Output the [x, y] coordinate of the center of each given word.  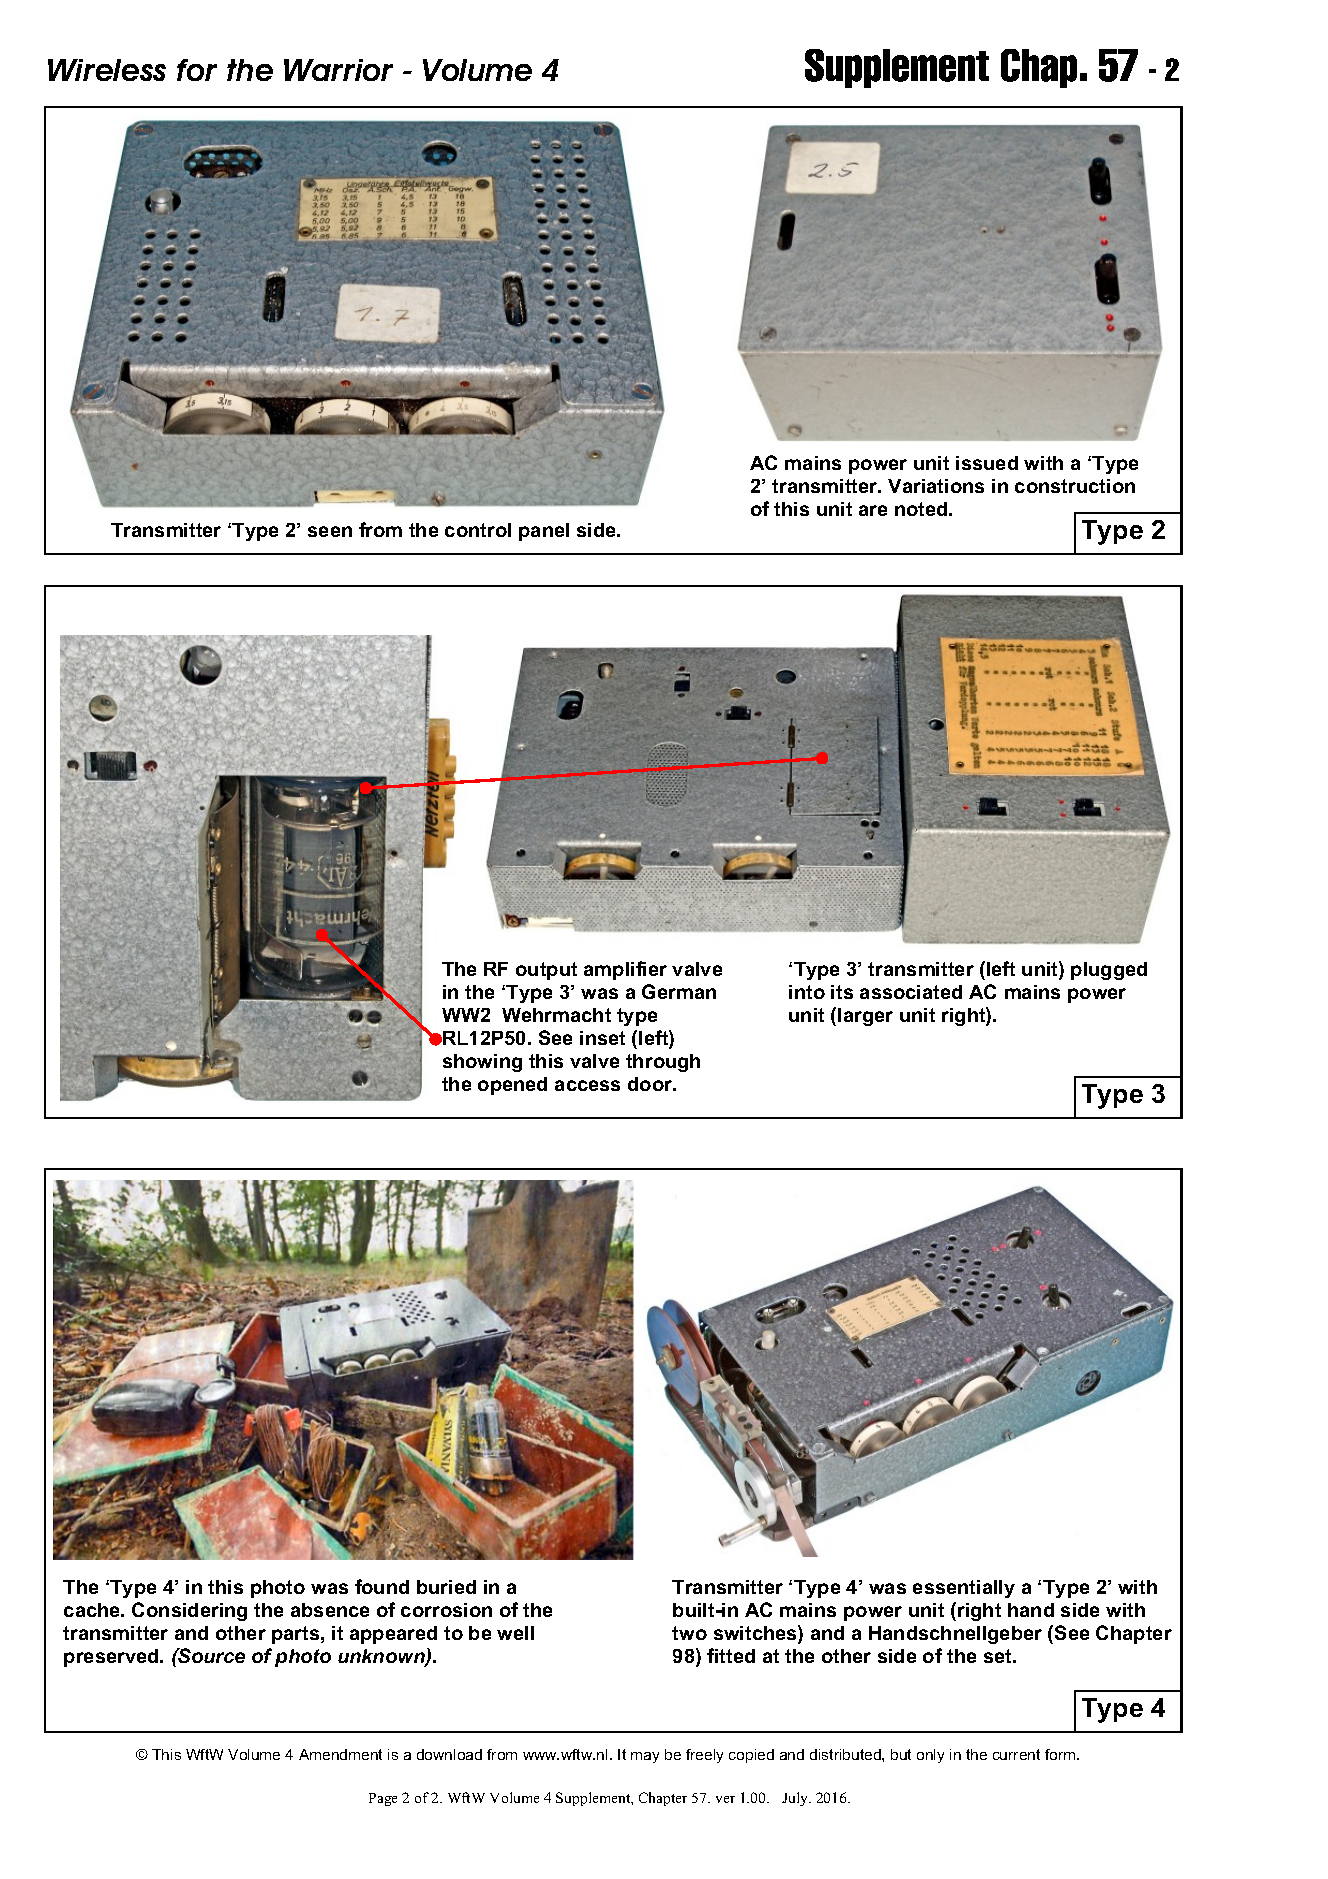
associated [911, 992]
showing [482, 1063]
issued [987, 463]
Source [211, 1655]
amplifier [625, 970]
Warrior [338, 70]
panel [544, 532]
